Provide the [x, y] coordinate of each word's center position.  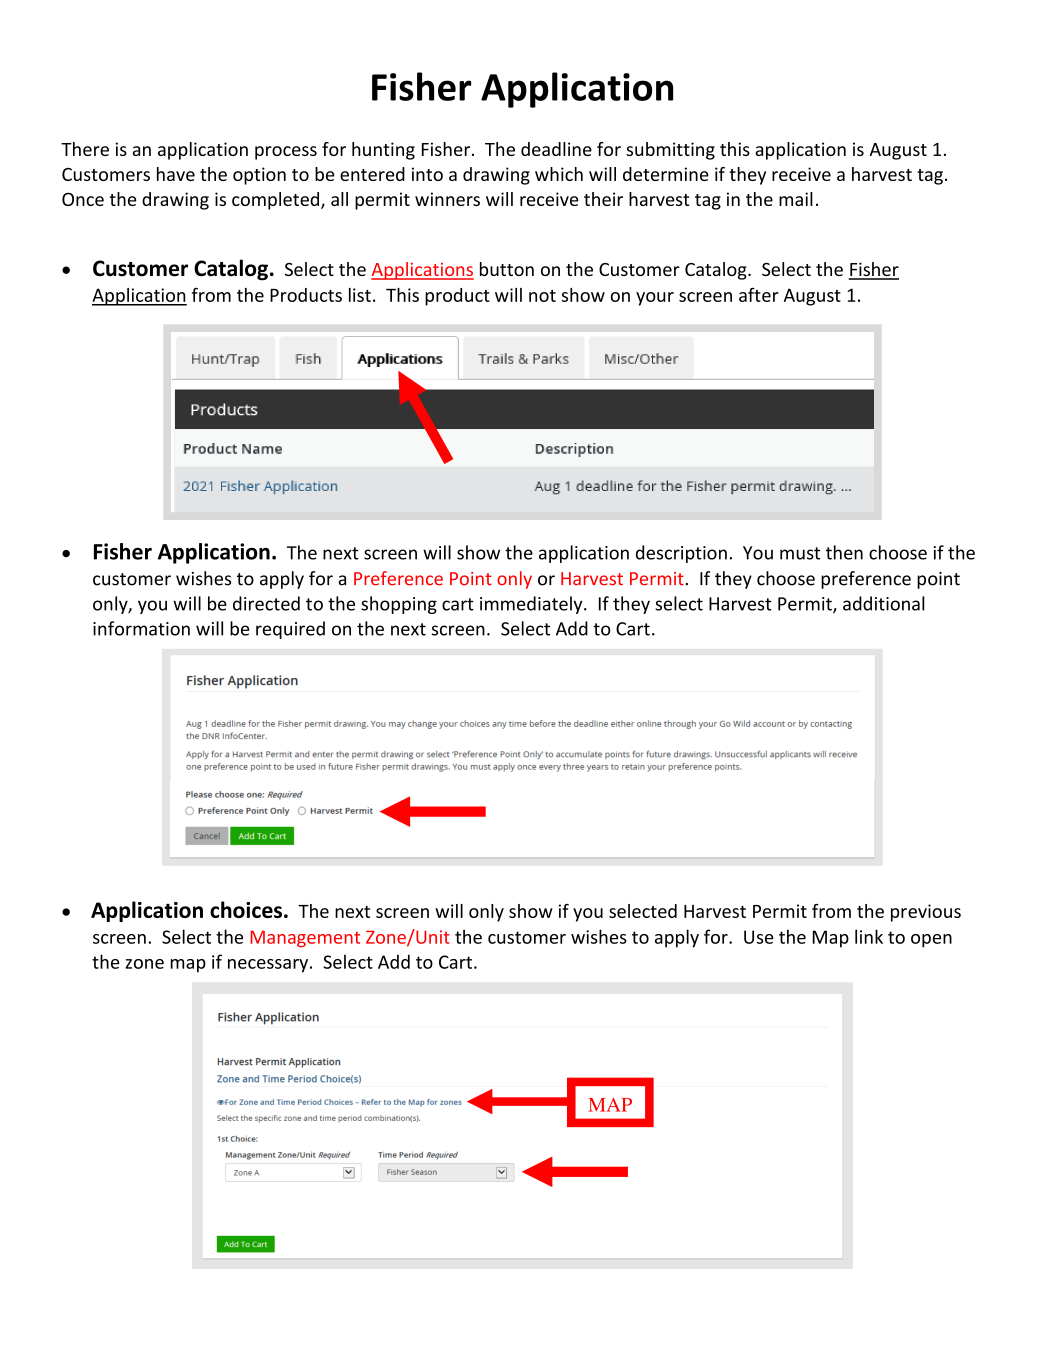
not [542, 296]
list [360, 295]
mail [796, 199]
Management [305, 939]
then [844, 552]
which [559, 174]
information [141, 628]
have [176, 174]
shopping [399, 605]
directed [266, 603]
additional [884, 603]
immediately [532, 605]
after [759, 294]
